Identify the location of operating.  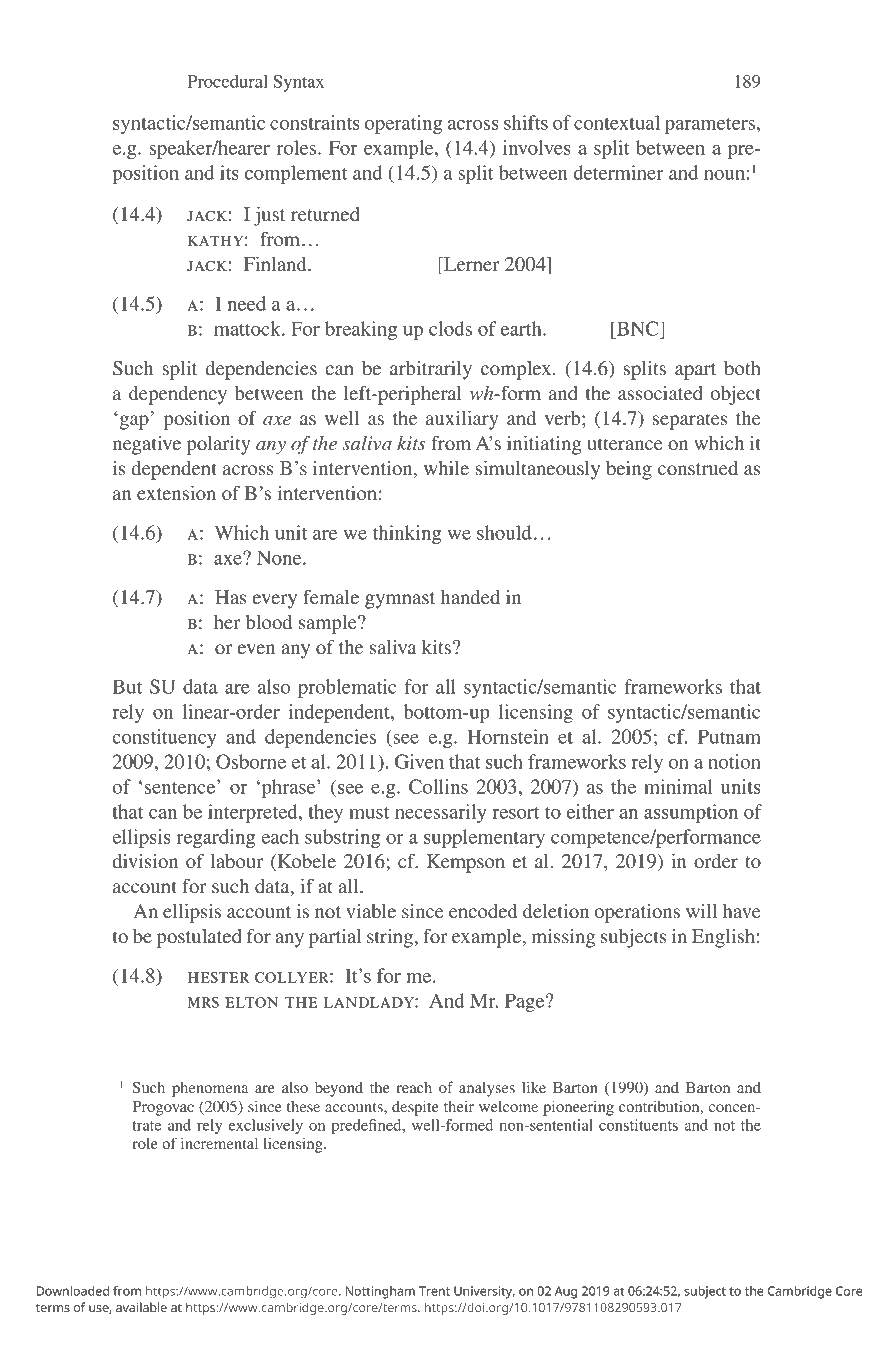
(403, 124).
